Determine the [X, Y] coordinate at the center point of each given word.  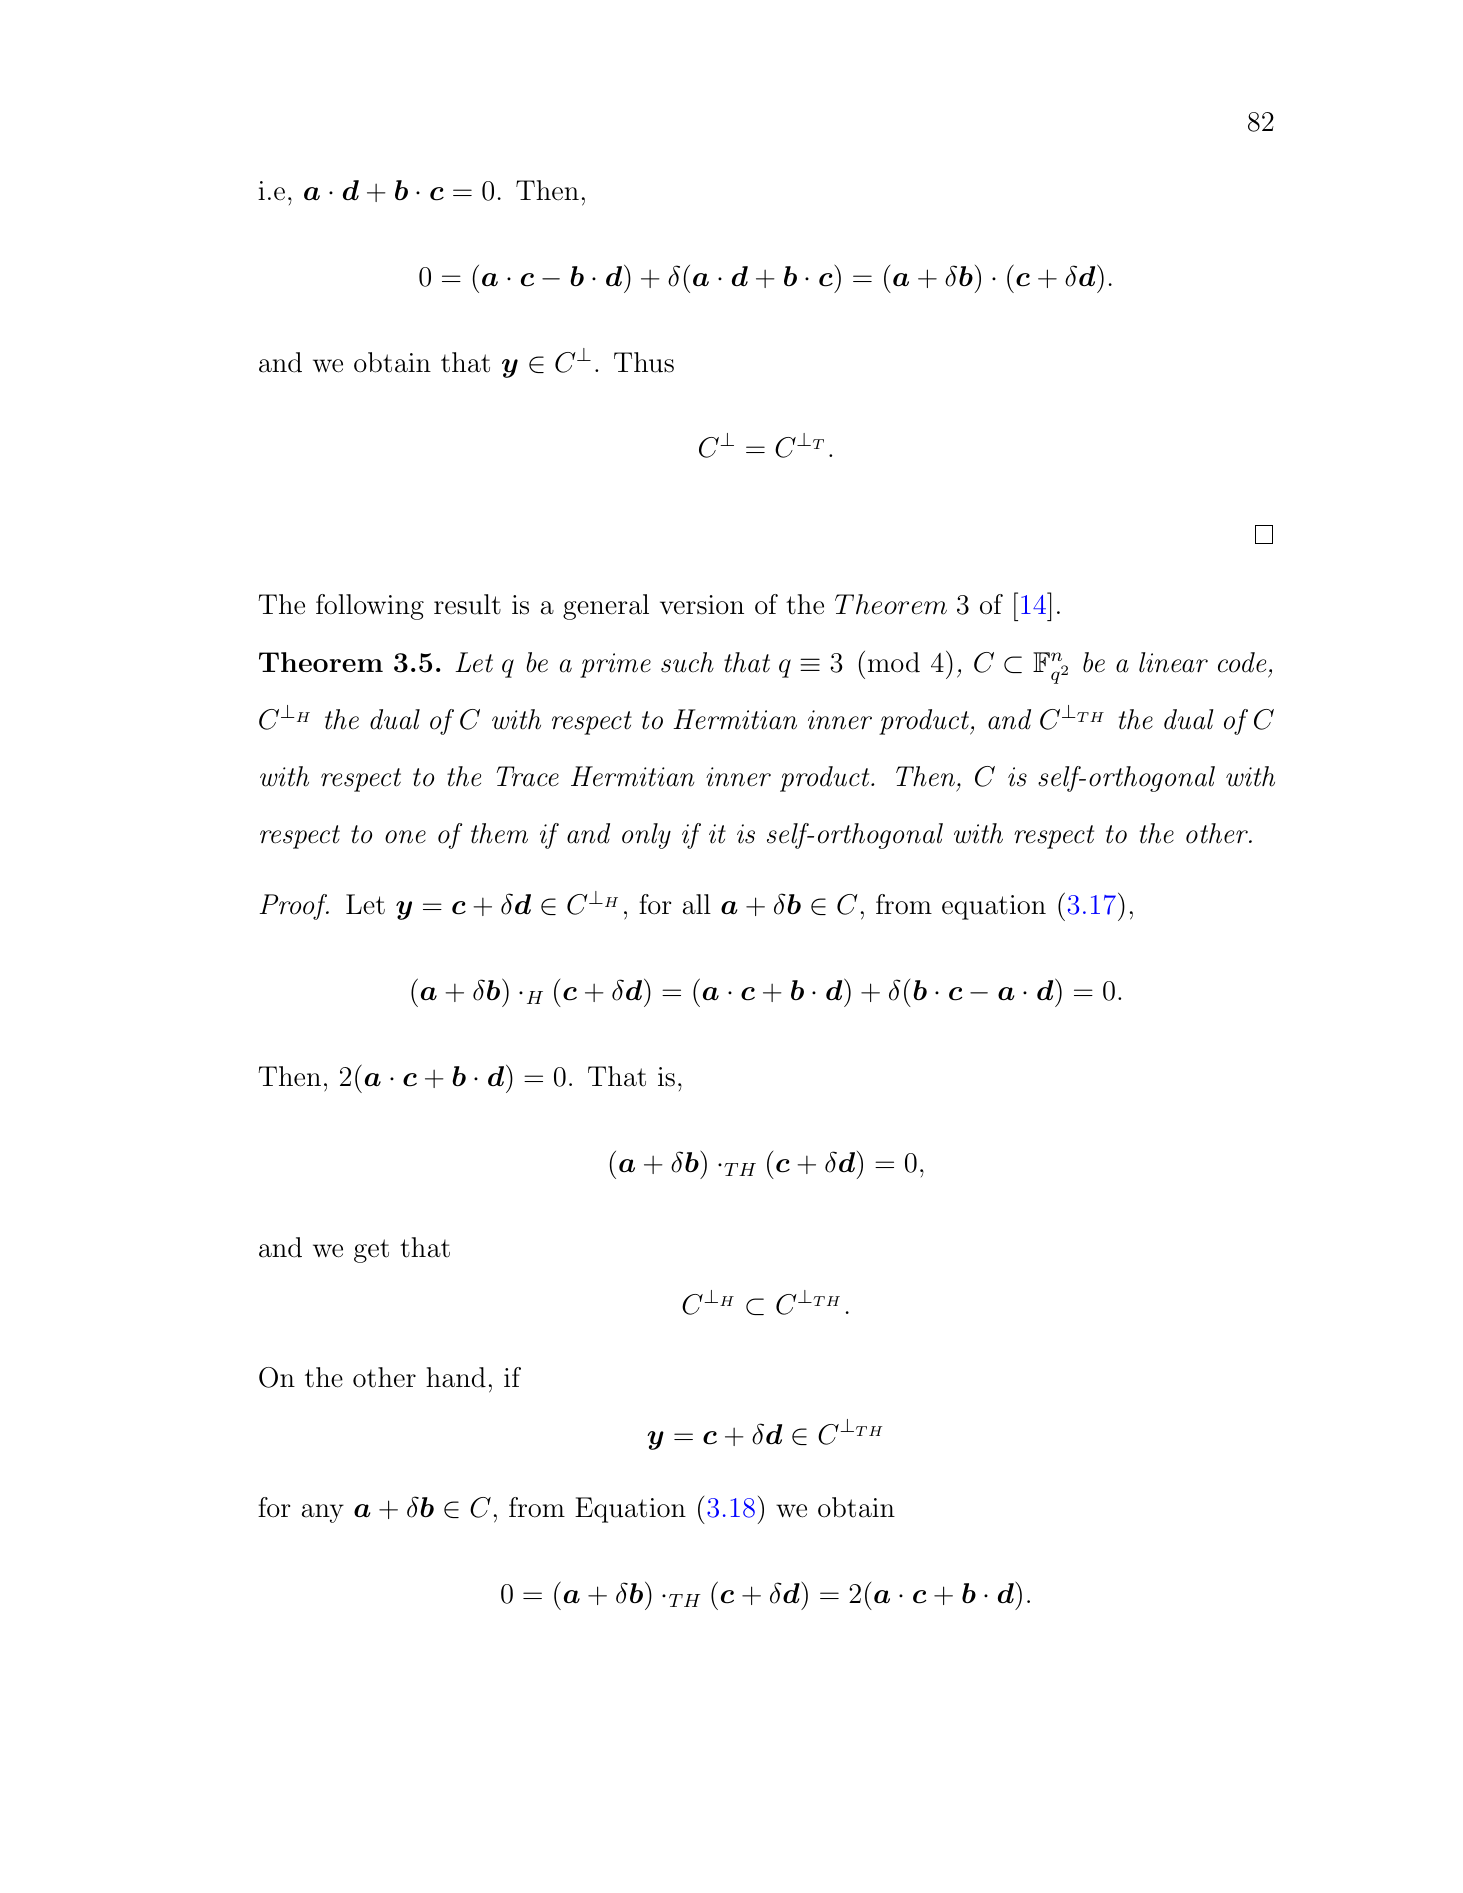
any [323, 1513]
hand [456, 1377]
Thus [644, 362]
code [1242, 662]
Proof [294, 907]
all [697, 904]
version [702, 605]
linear [1173, 662]
